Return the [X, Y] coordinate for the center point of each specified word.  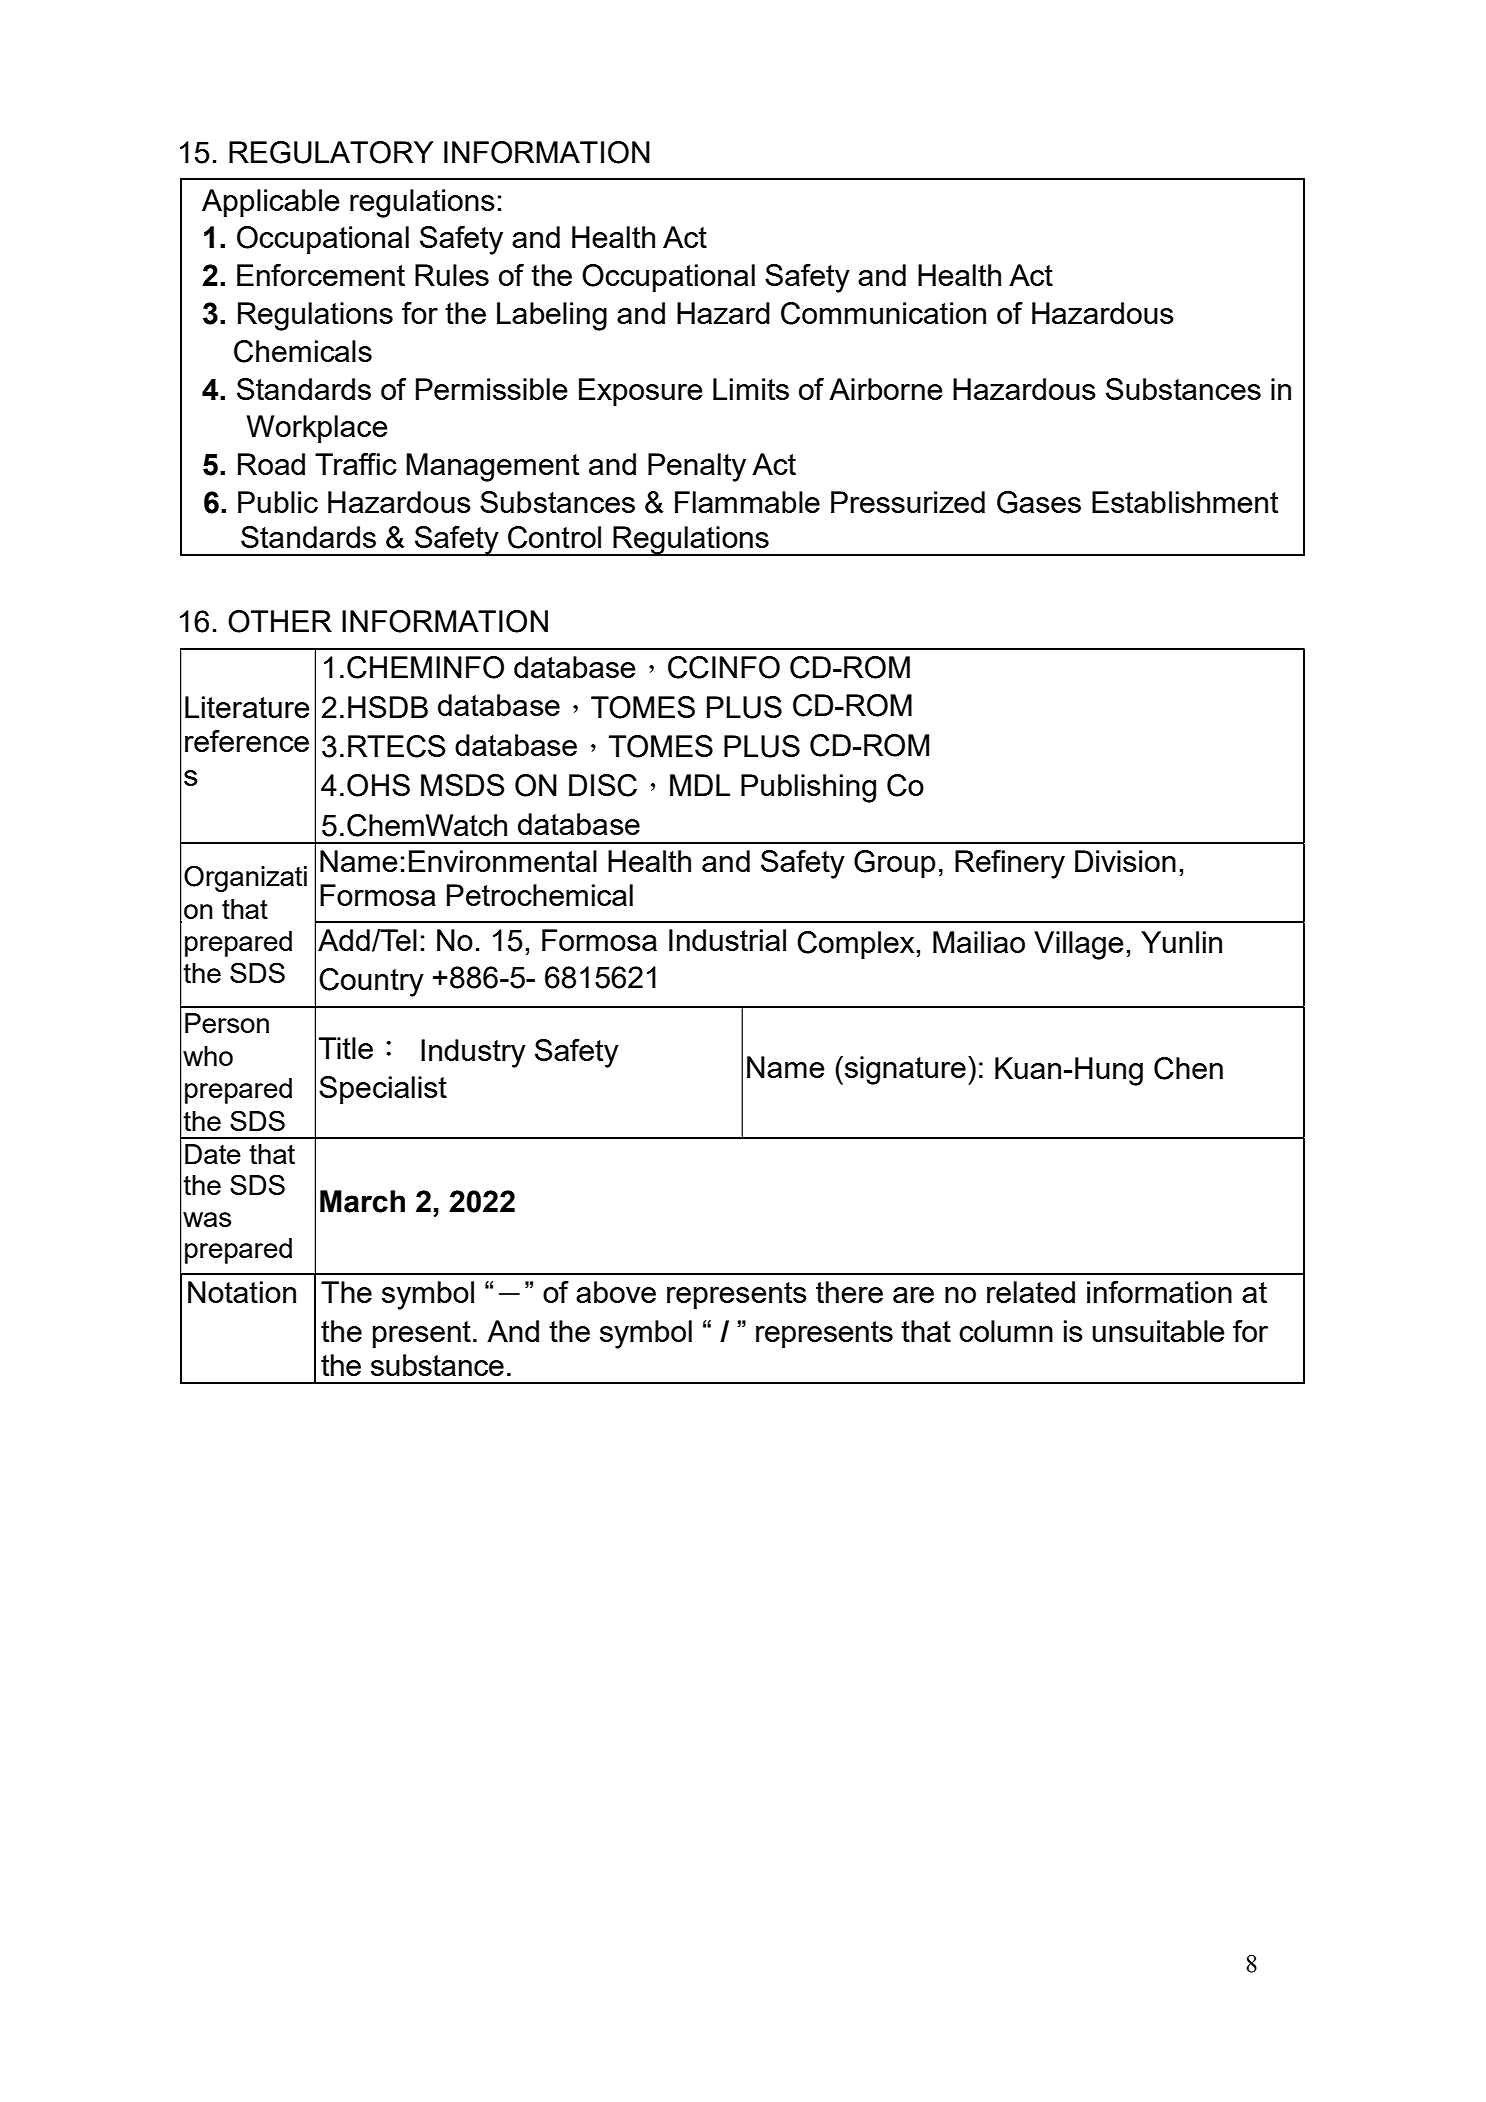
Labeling [552, 316]
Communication [883, 313]
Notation [242, 1292]
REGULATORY [331, 152]
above [616, 1292]
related [1031, 1292]
